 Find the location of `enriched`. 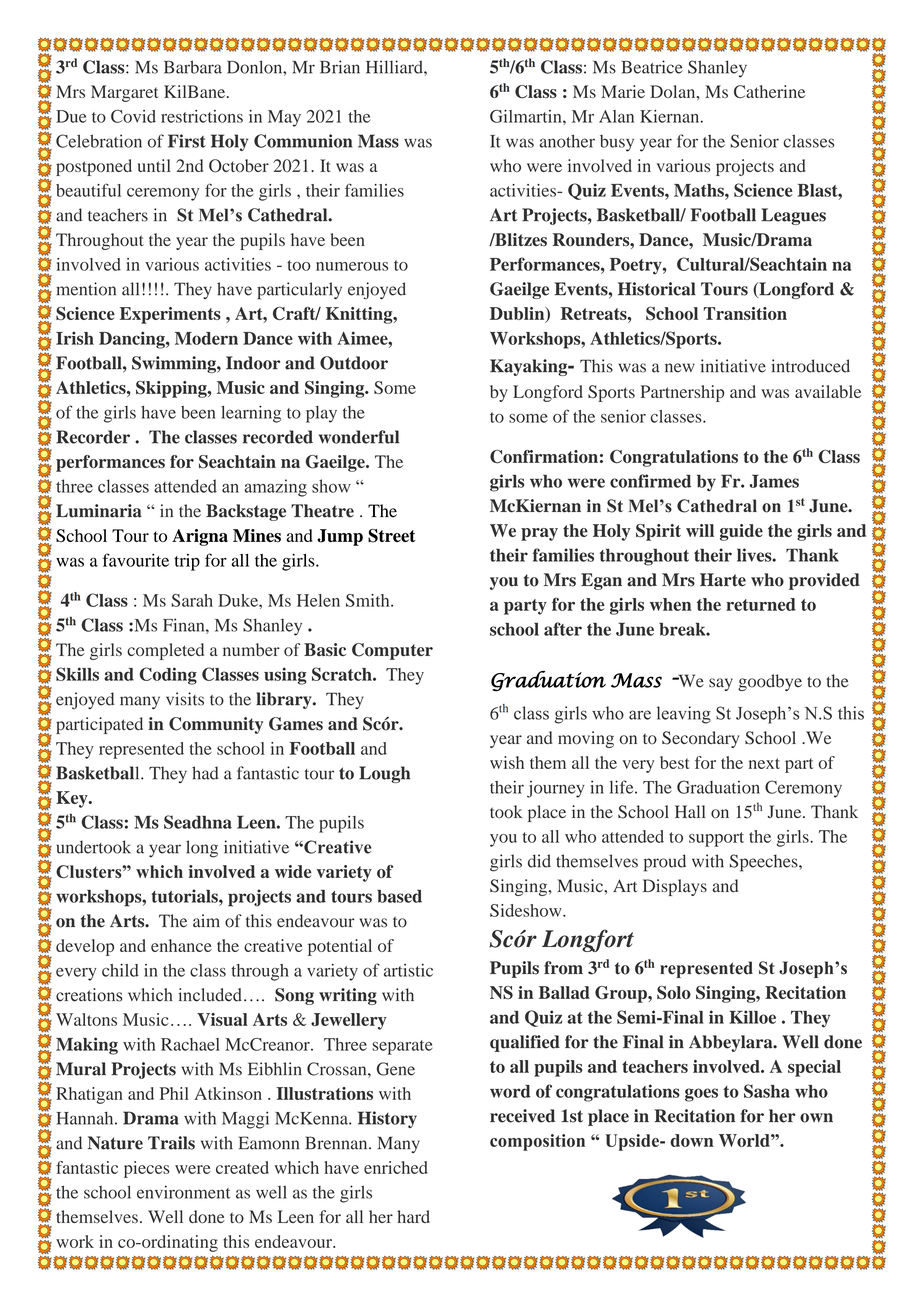

enriched is located at coordinates (396, 1167).
